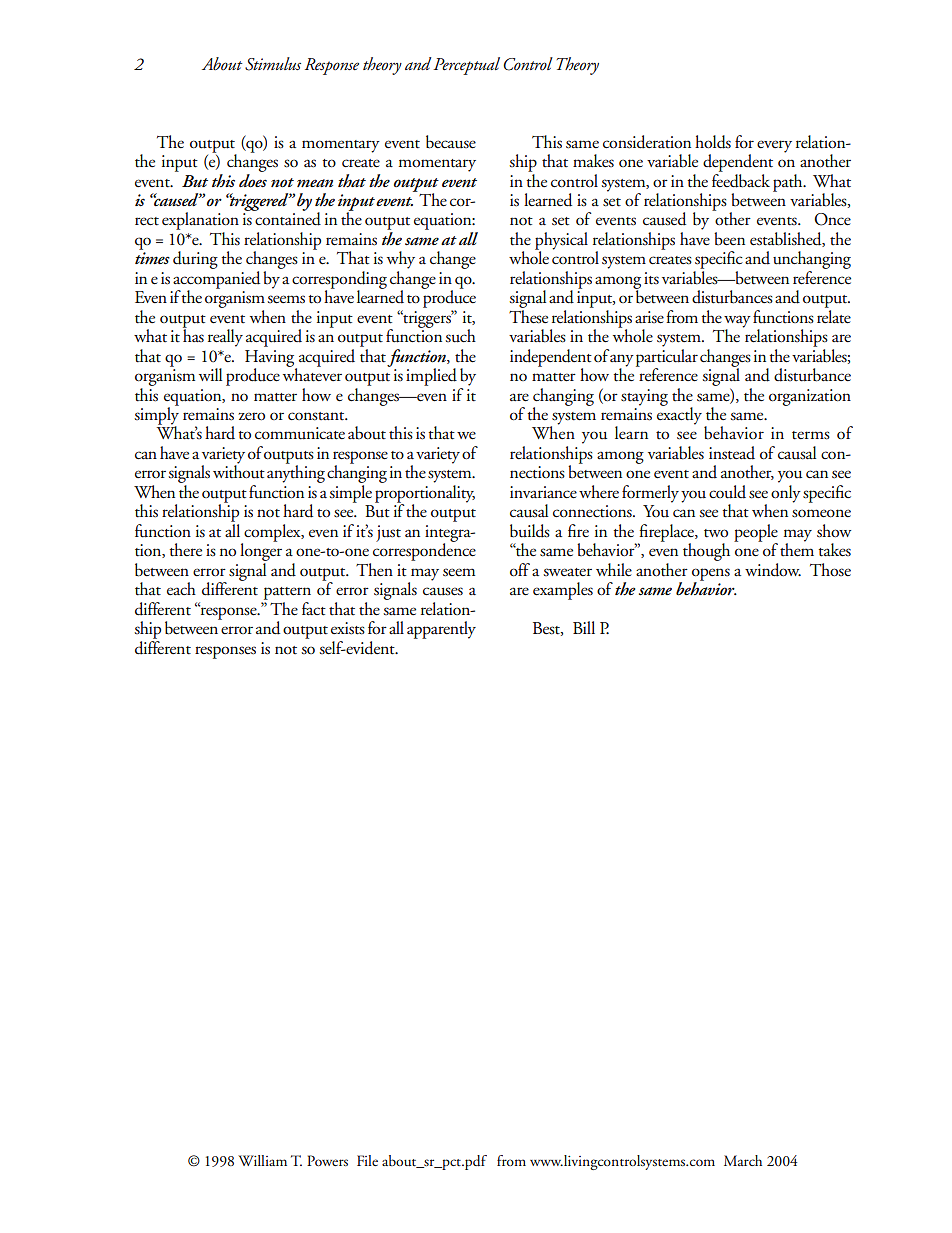 Image resolution: width=952 pixels, height=1233 pixels. Describe the element at coordinates (743, 1160) in the document. I see `March` at that location.
